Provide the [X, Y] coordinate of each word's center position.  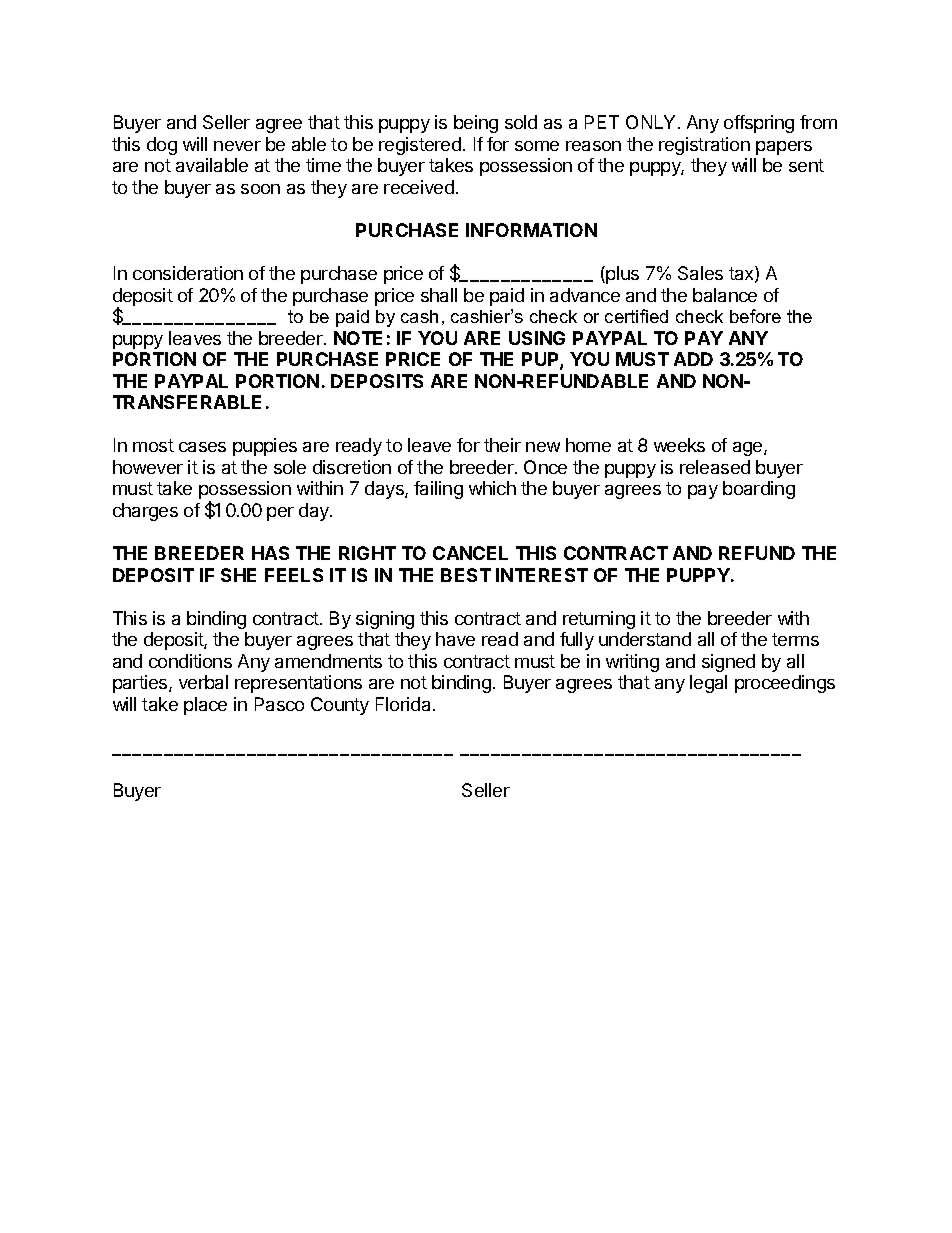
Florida [403, 704]
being [476, 124]
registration [704, 146]
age [749, 449]
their [502, 445]
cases [202, 447]
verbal [203, 682]
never [237, 146]
